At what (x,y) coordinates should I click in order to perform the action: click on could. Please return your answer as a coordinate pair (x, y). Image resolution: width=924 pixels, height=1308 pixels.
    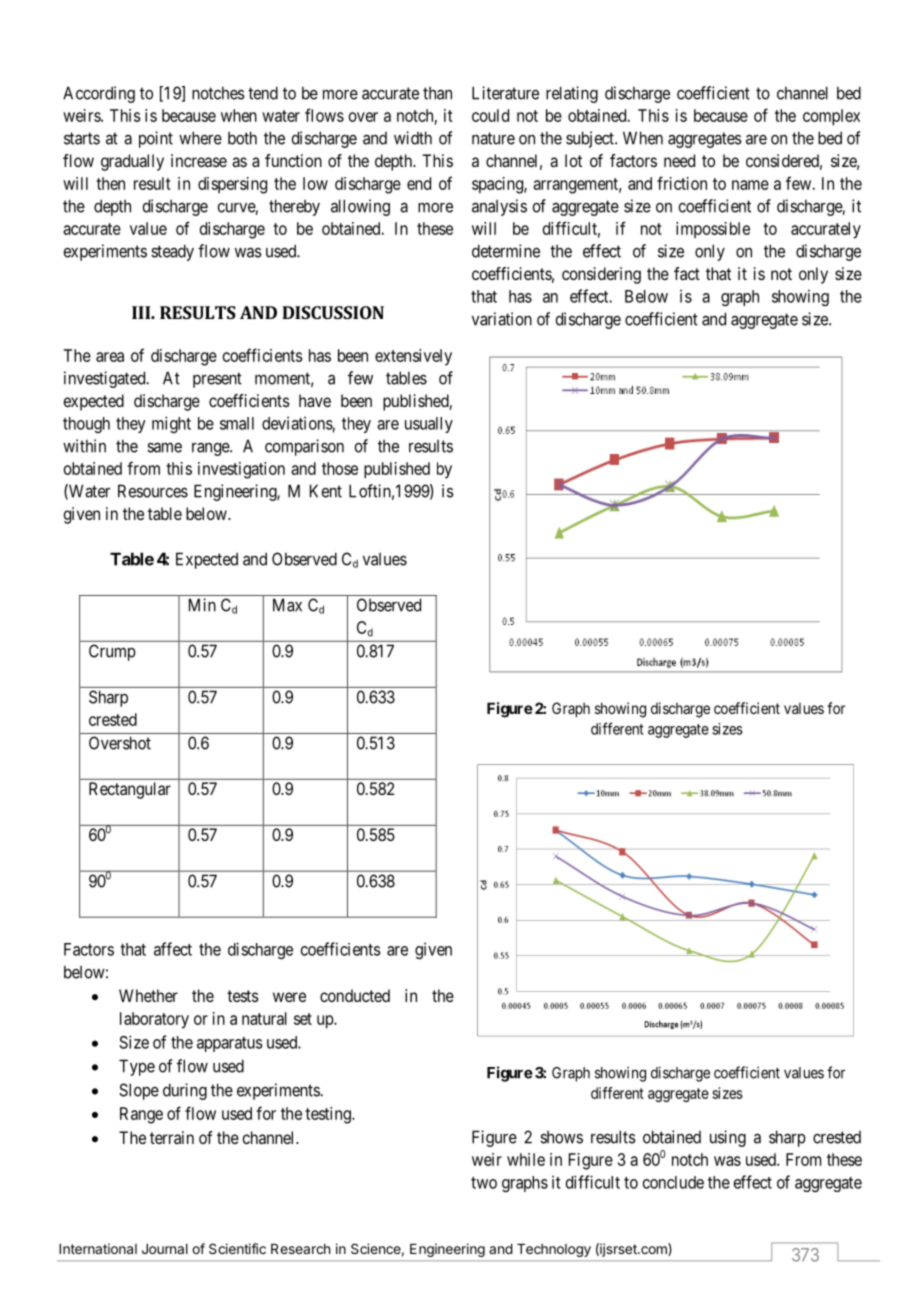
    Looking at the image, I should click on (490, 115).
